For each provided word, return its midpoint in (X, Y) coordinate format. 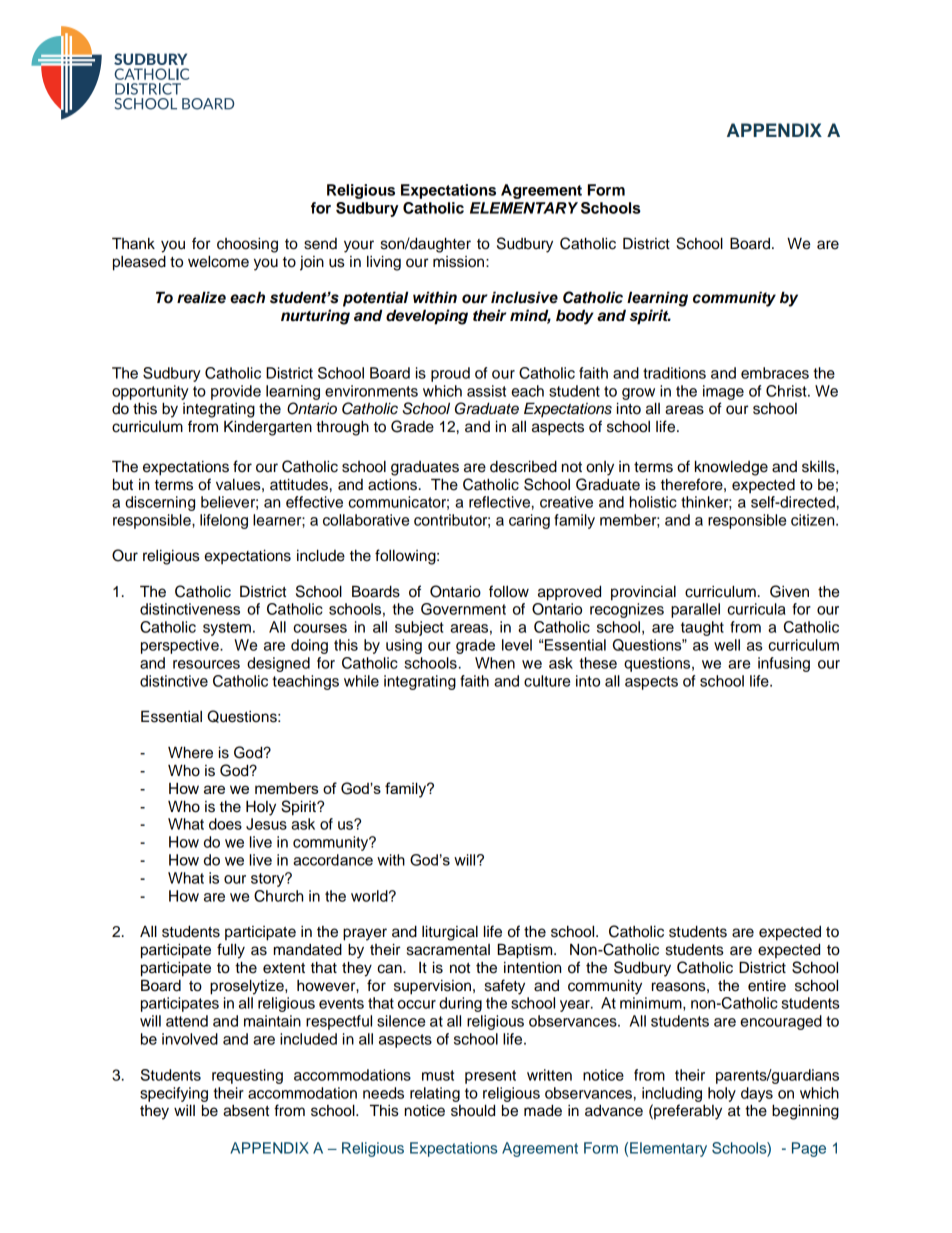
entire (767, 986)
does (225, 824)
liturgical (450, 933)
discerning (160, 503)
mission (460, 262)
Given (789, 591)
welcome (218, 261)
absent (246, 1111)
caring (529, 521)
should (473, 1110)
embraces (775, 373)
